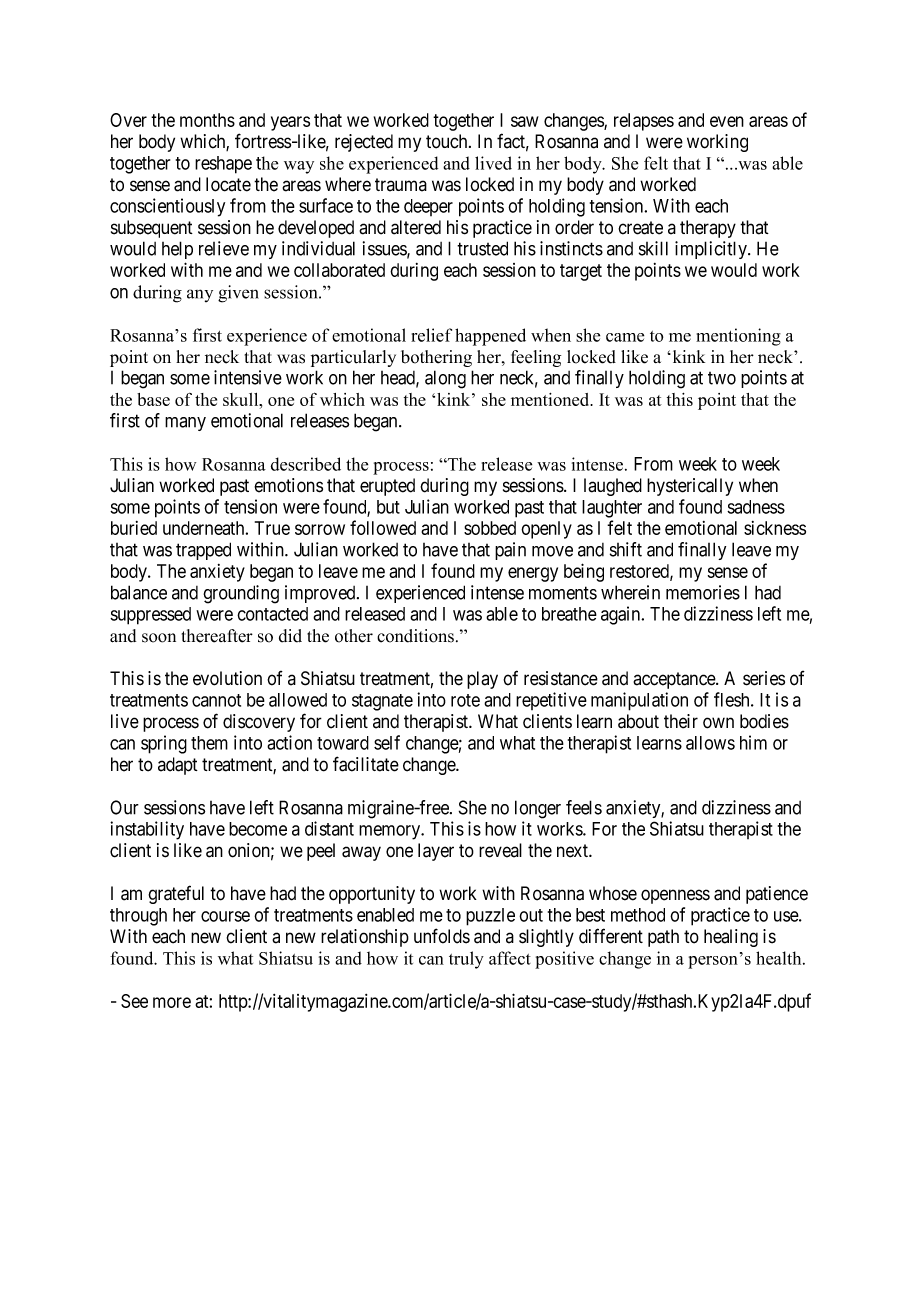 The image size is (924, 1308). What do you see at coordinates (448, 141) in the screenshot?
I see `touch` at bounding box center [448, 141].
